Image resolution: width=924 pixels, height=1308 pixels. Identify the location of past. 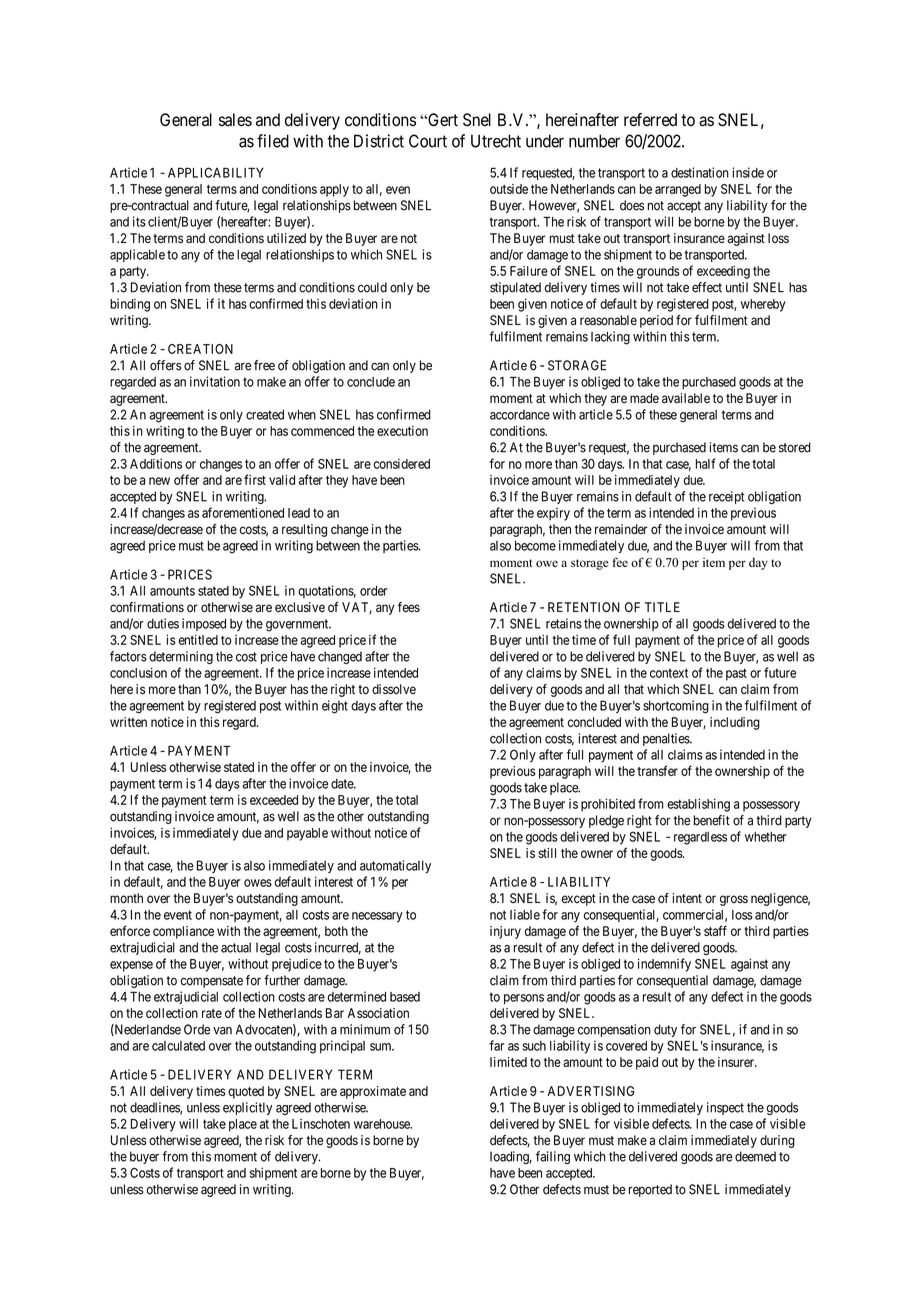
(736, 674).
